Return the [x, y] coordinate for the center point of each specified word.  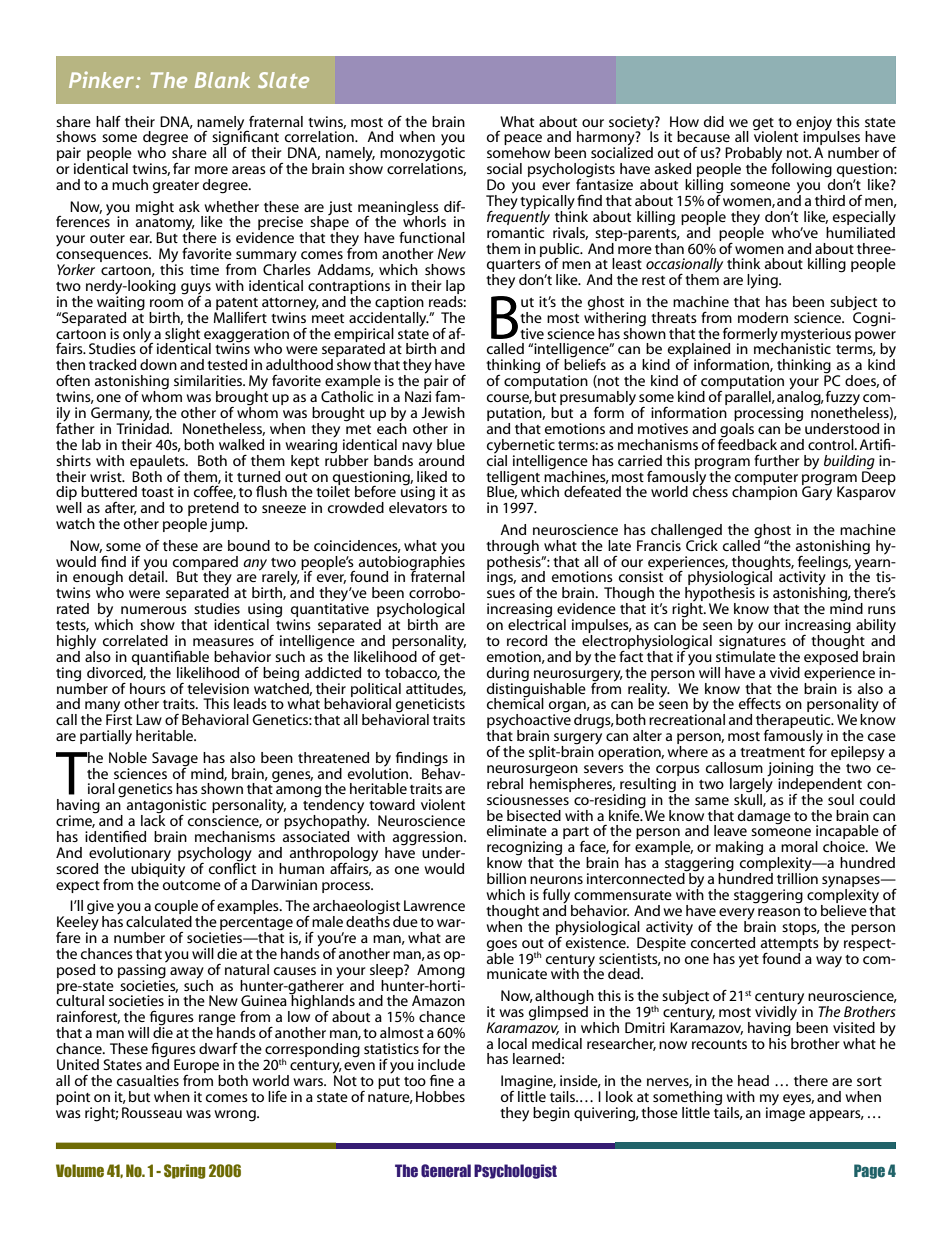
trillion [797, 877]
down [158, 364]
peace [523, 141]
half [108, 121]
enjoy [814, 124]
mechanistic [792, 347]
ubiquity [158, 870]
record [527, 640]
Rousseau [152, 1112]
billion [506, 878]
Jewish [443, 412]
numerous [154, 610]
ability [876, 627]
